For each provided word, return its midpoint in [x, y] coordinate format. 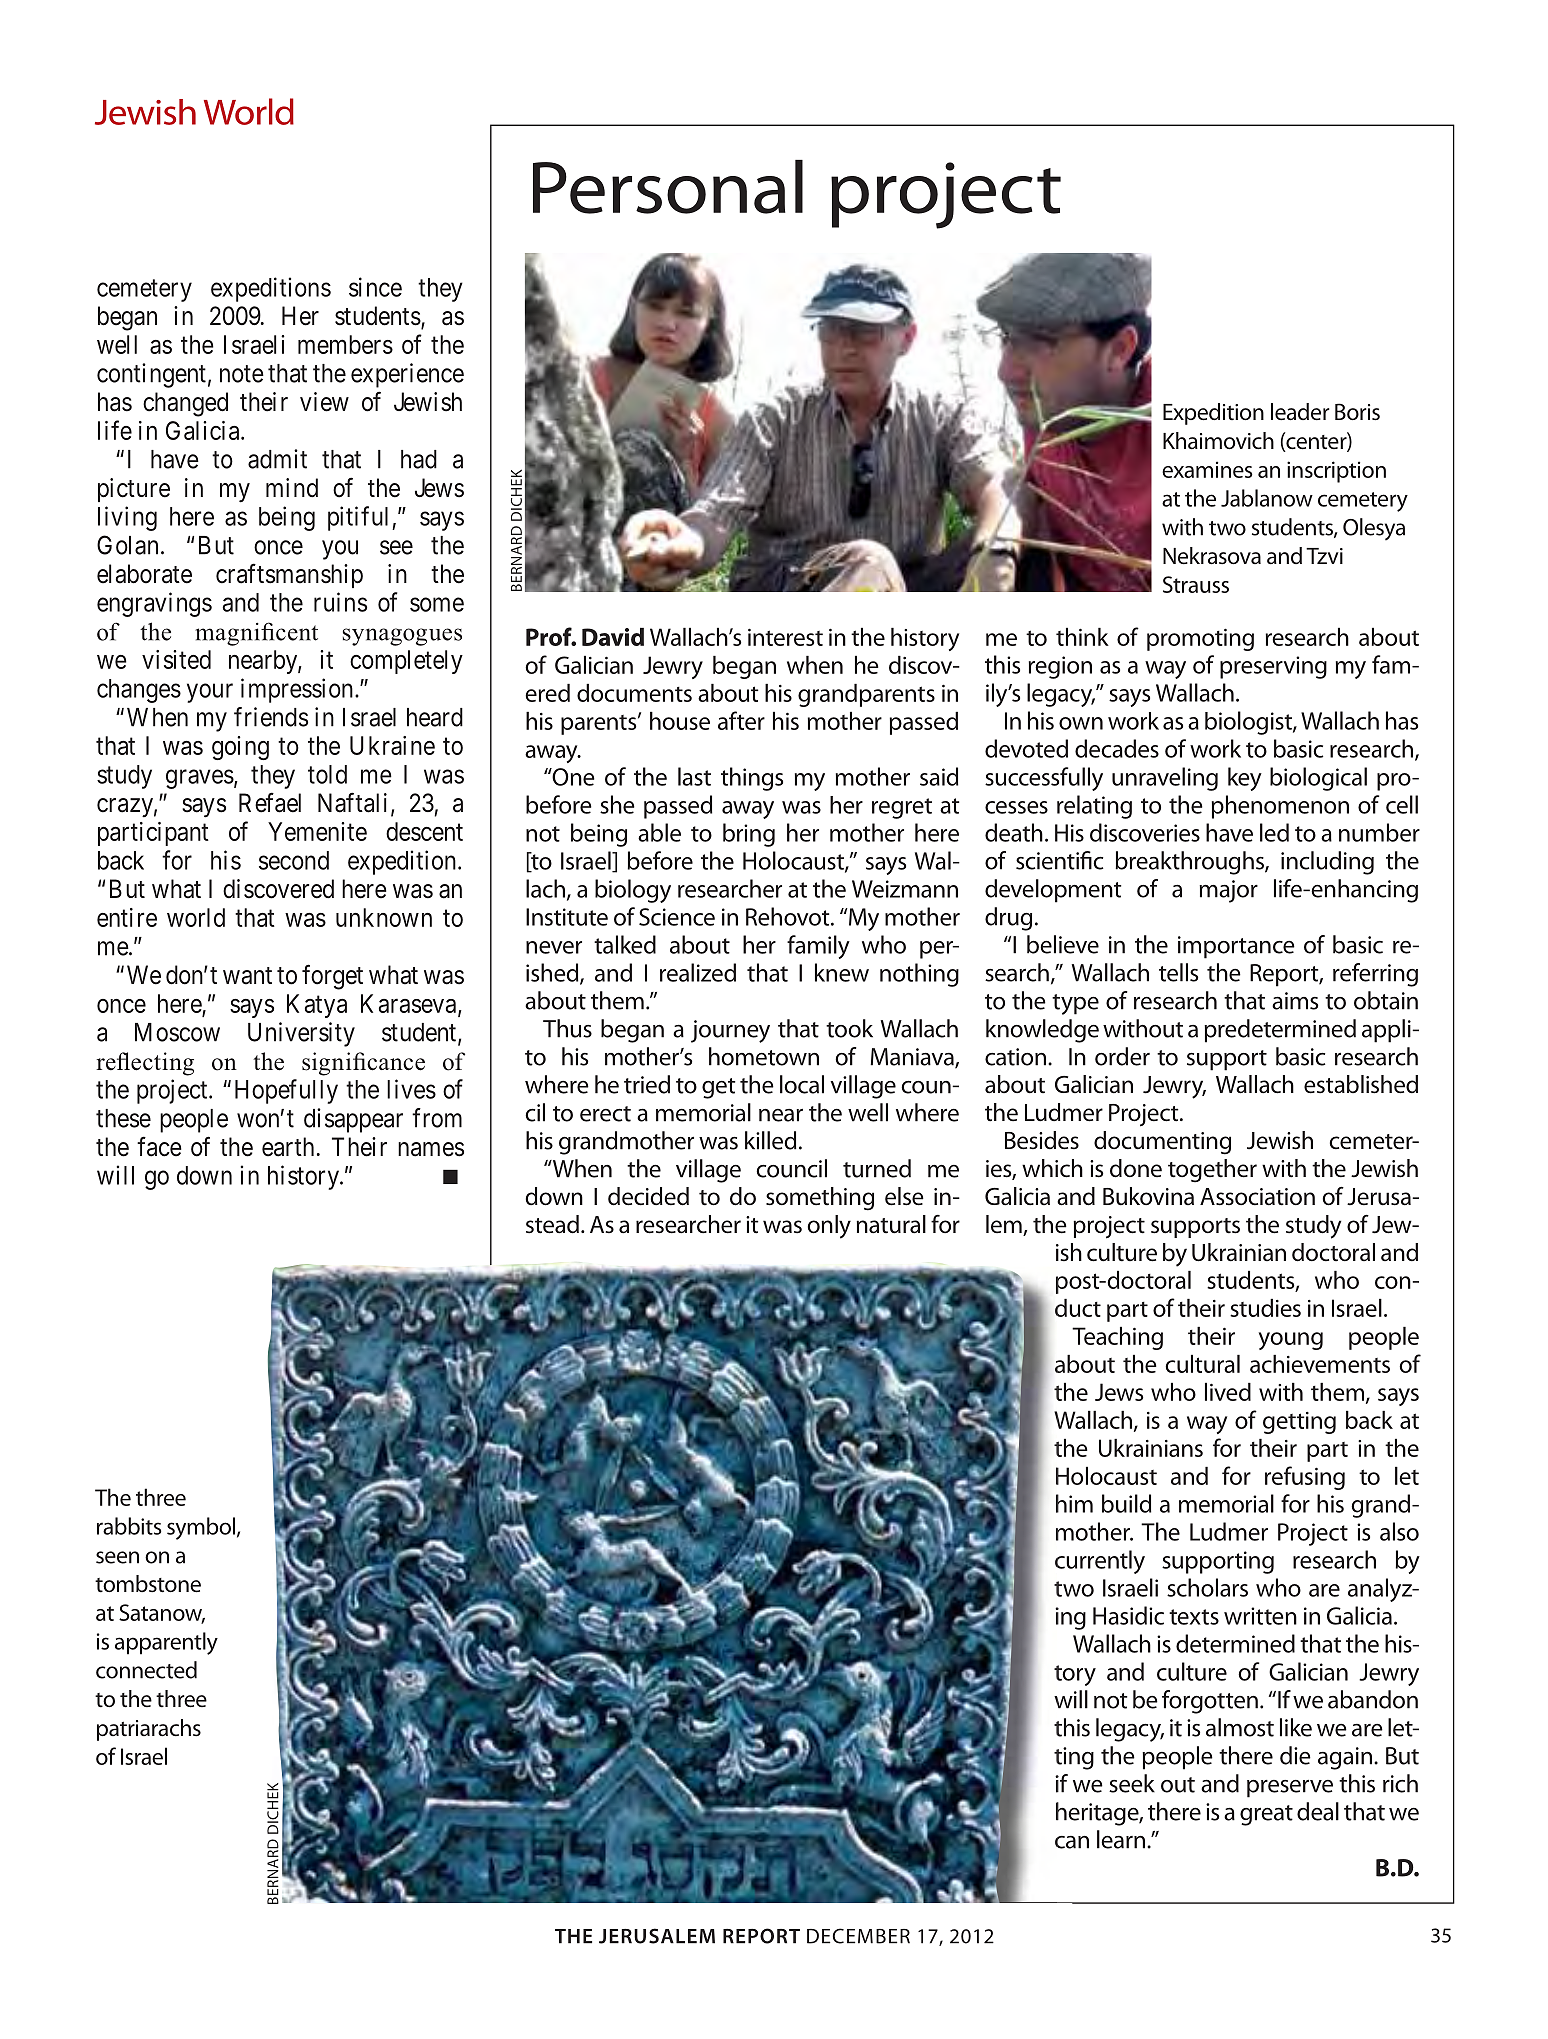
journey [730, 1031]
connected [146, 1670]
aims [1295, 1001]
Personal [668, 187]
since [375, 287]
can [1072, 1842]
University [301, 1034]
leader [1300, 412]
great [1266, 1815]
